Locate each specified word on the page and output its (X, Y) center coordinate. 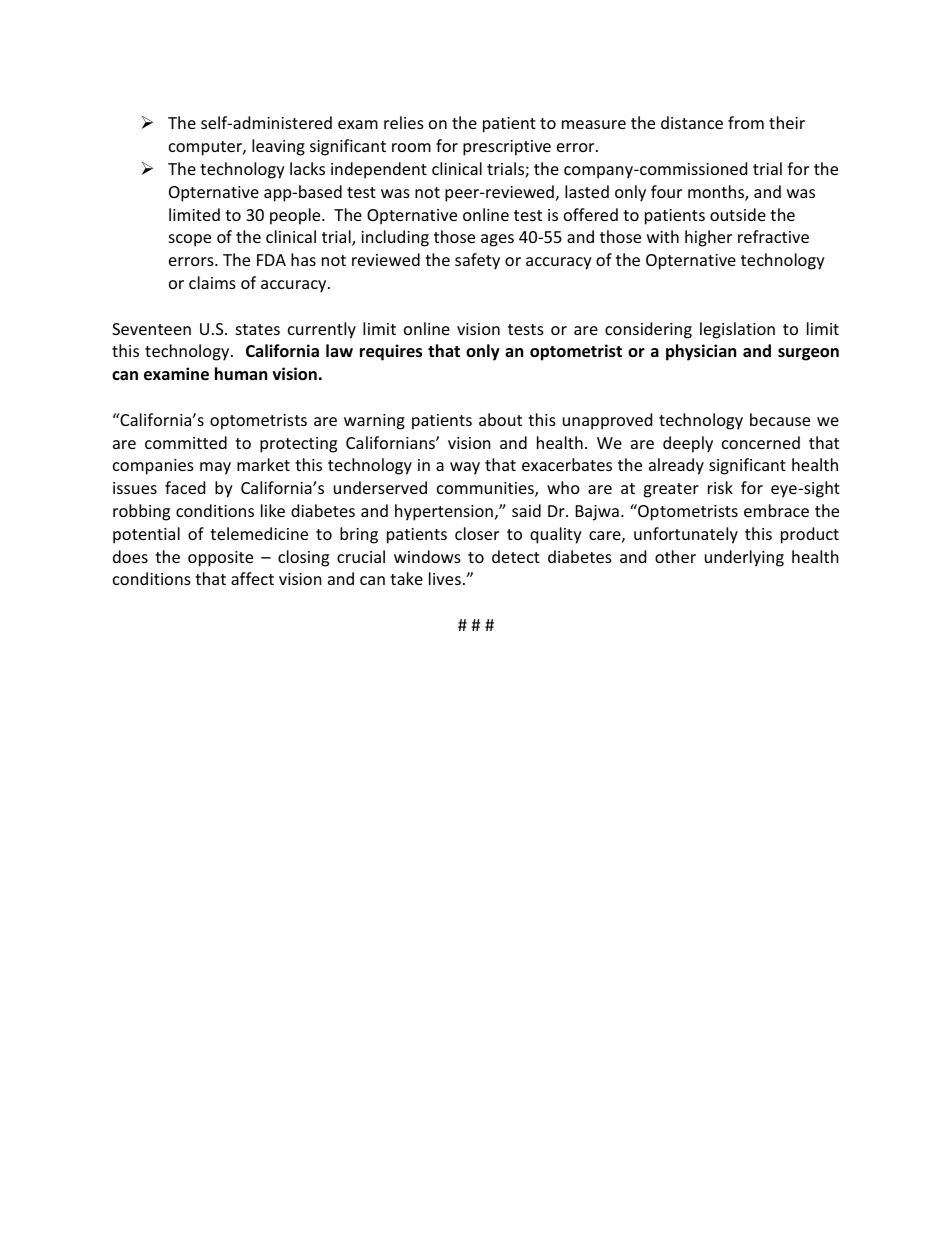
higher (708, 238)
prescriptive (507, 148)
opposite (220, 559)
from (746, 122)
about (500, 419)
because (780, 419)
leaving (278, 147)
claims (212, 282)
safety (477, 261)
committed (186, 442)
